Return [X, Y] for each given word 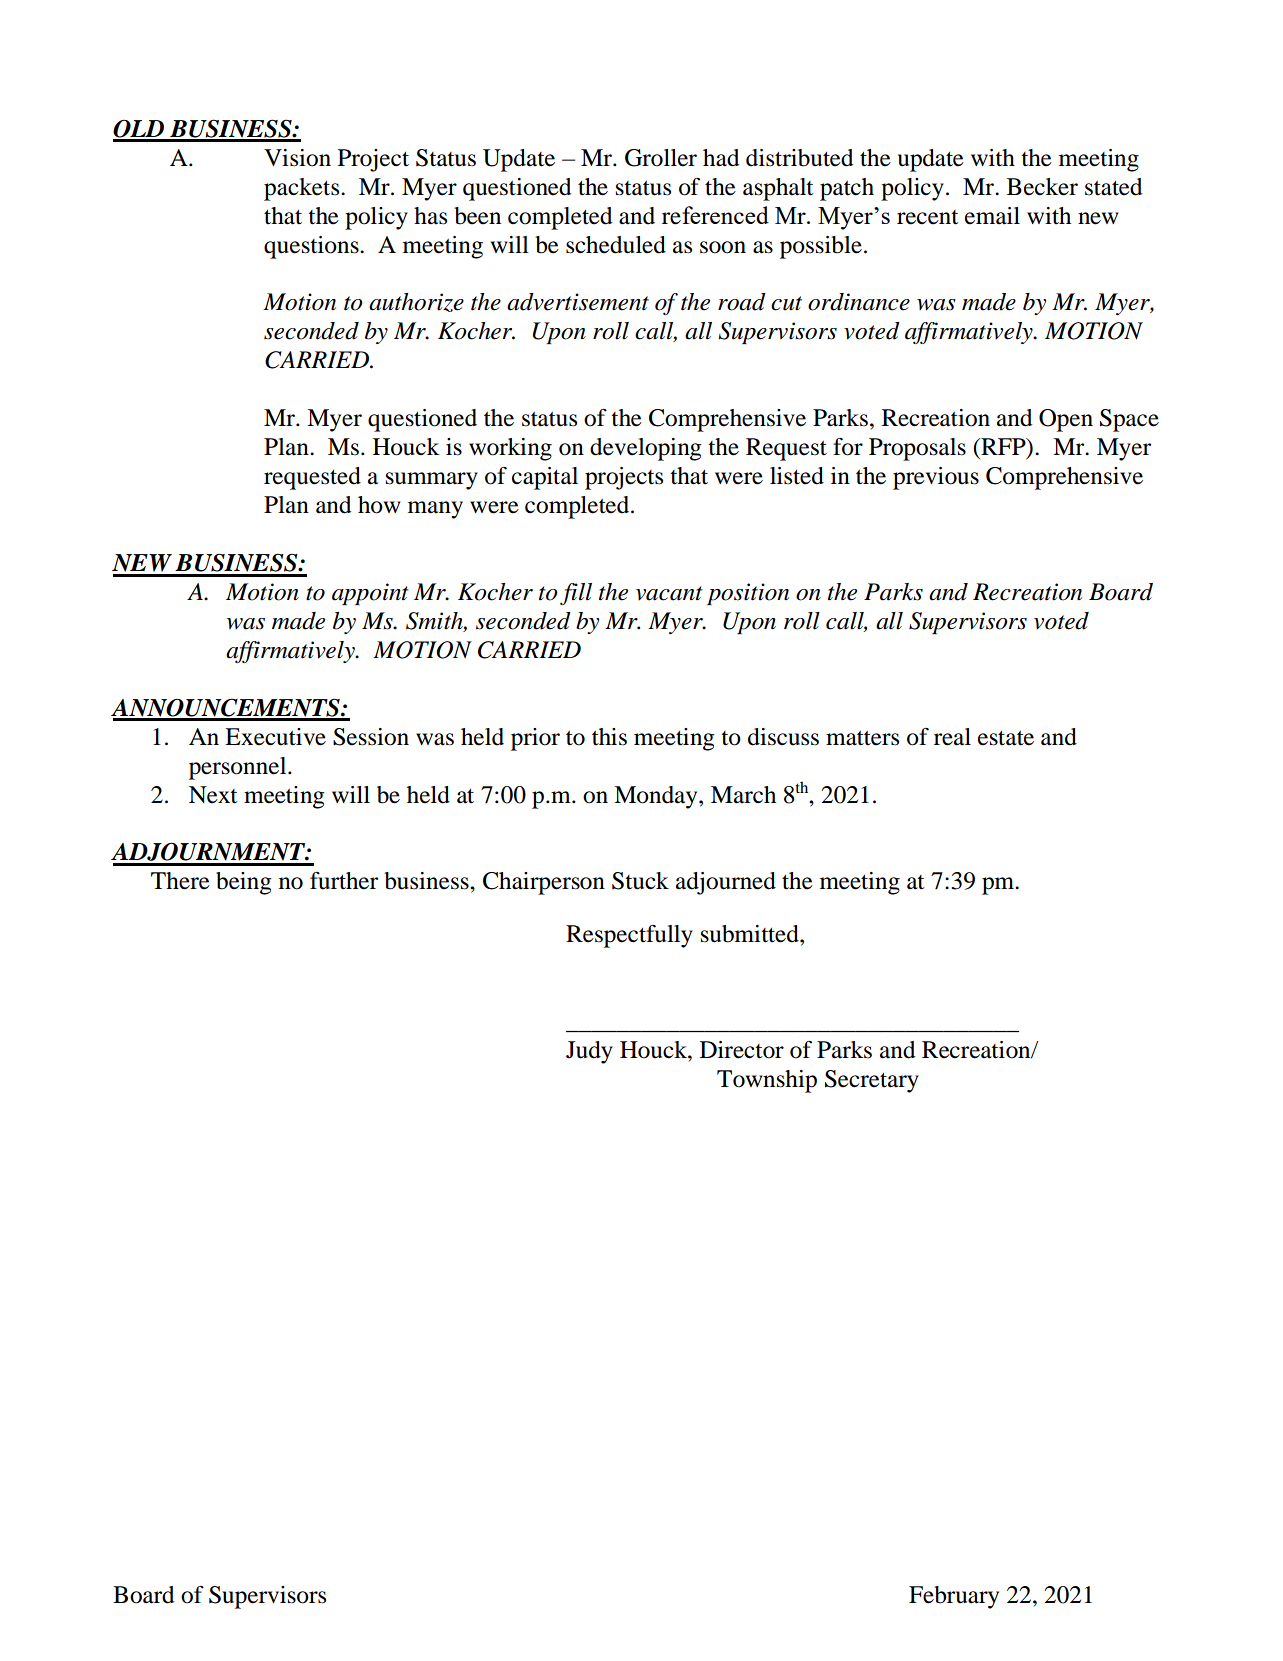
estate [1006, 738]
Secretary [872, 1081]
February [954, 1597]
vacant [669, 593]
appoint [370, 594]
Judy [589, 1052]
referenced [715, 215]
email [992, 216]
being [244, 883]
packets [303, 189]
